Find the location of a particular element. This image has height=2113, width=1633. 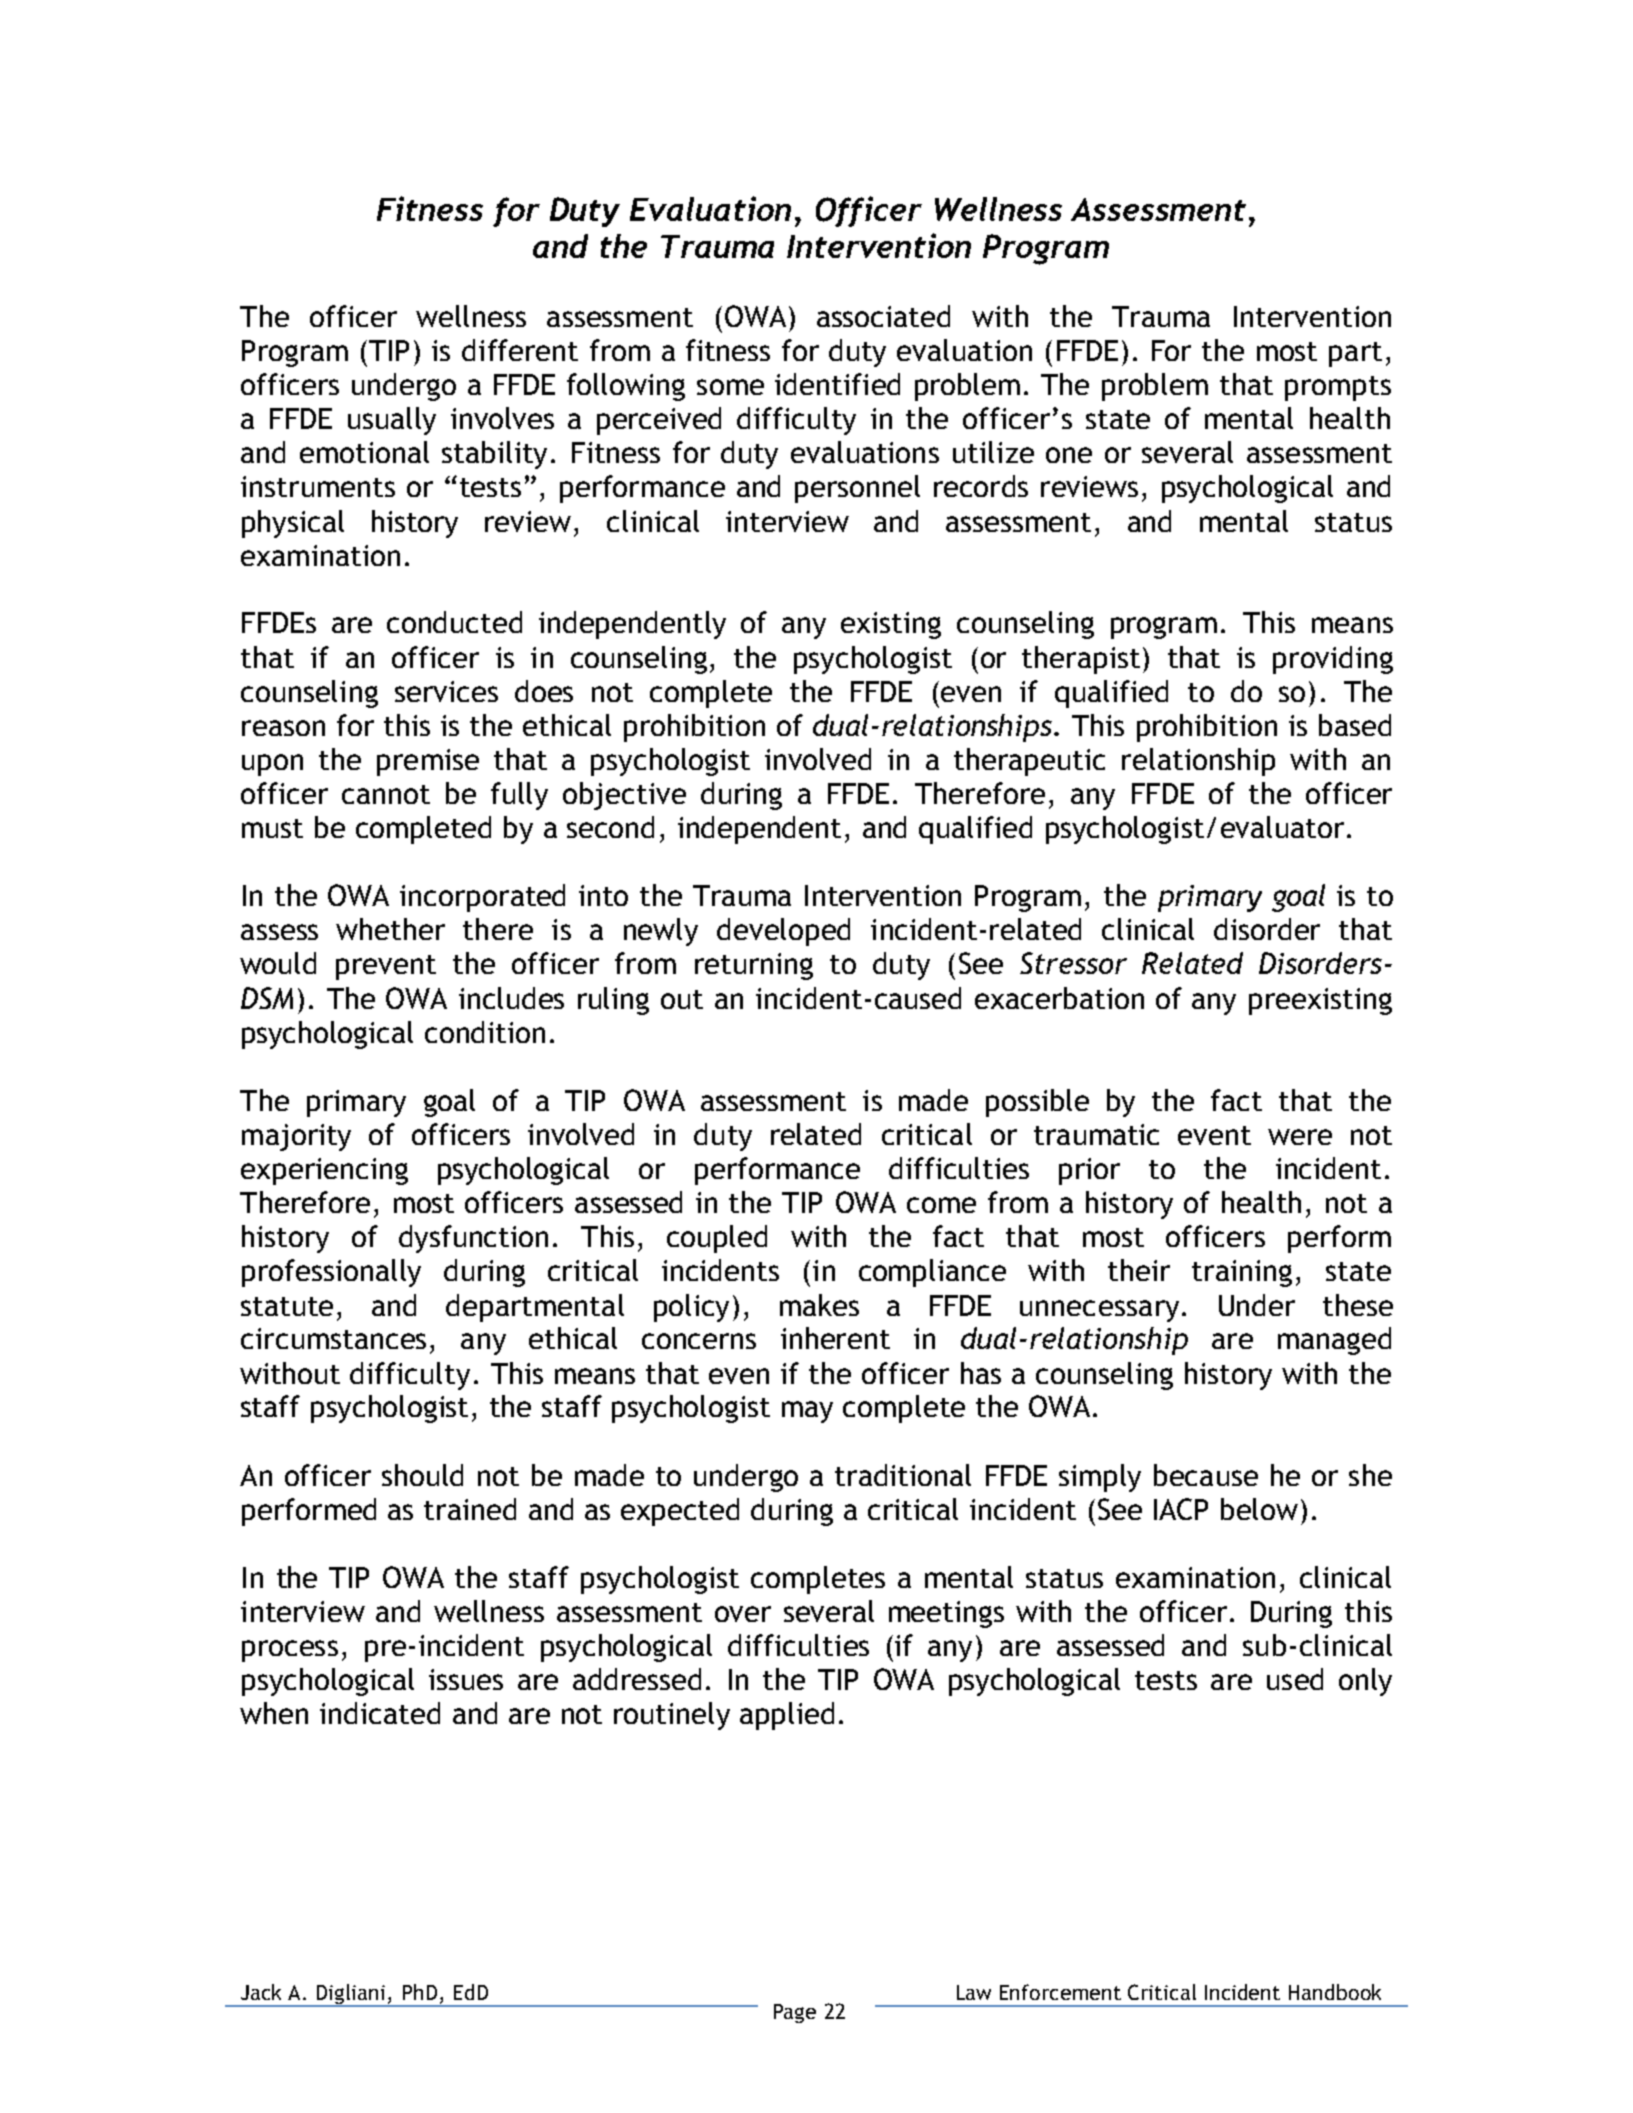

developed is located at coordinates (783, 932).
